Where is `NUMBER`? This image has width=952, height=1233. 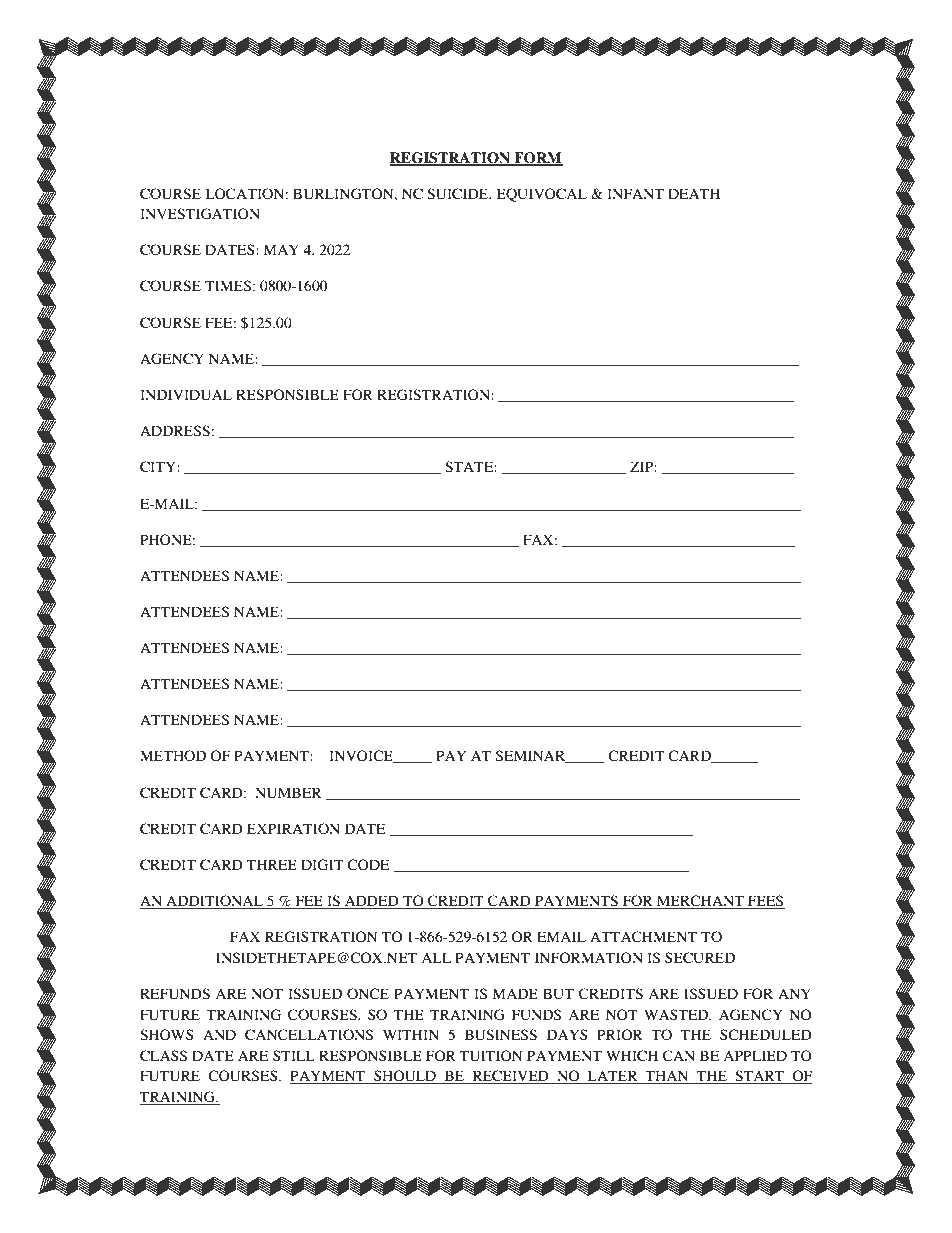
NUMBER is located at coordinates (288, 793).
